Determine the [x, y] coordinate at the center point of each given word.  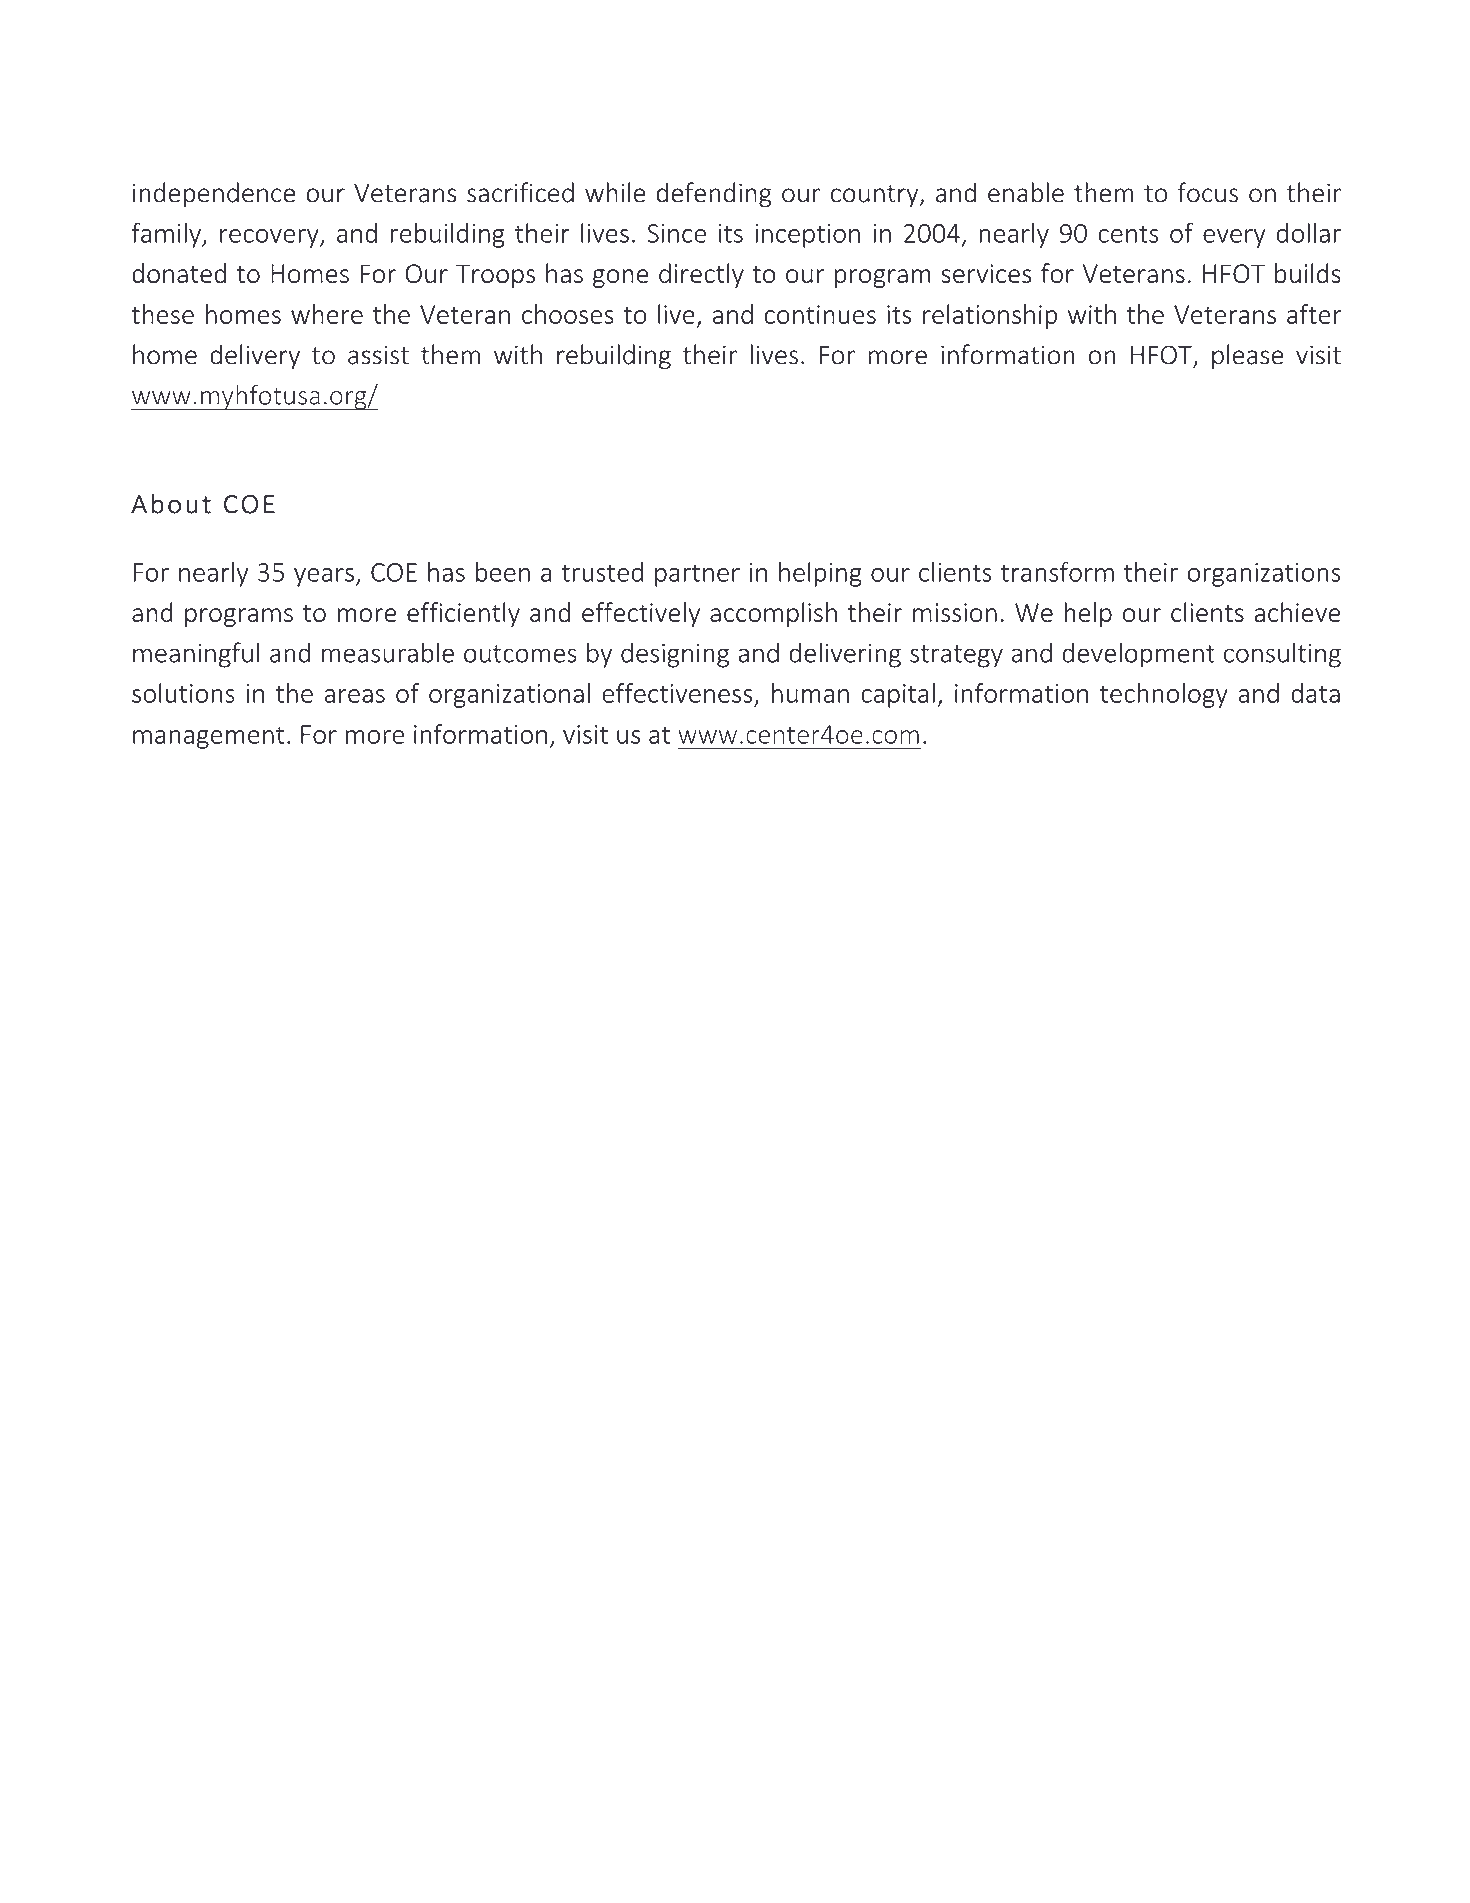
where [327, 314]
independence [214, 195]
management [209, 737]
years [324, 577]
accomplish [773, 614]
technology [1164, 695]
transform [1057, 571]
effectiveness [677, 693]
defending [713, 195]
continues [820, 314]
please [1248, 357]
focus [1208, 192]
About [171, 503]
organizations [1264, 575]
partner [697, 575]
